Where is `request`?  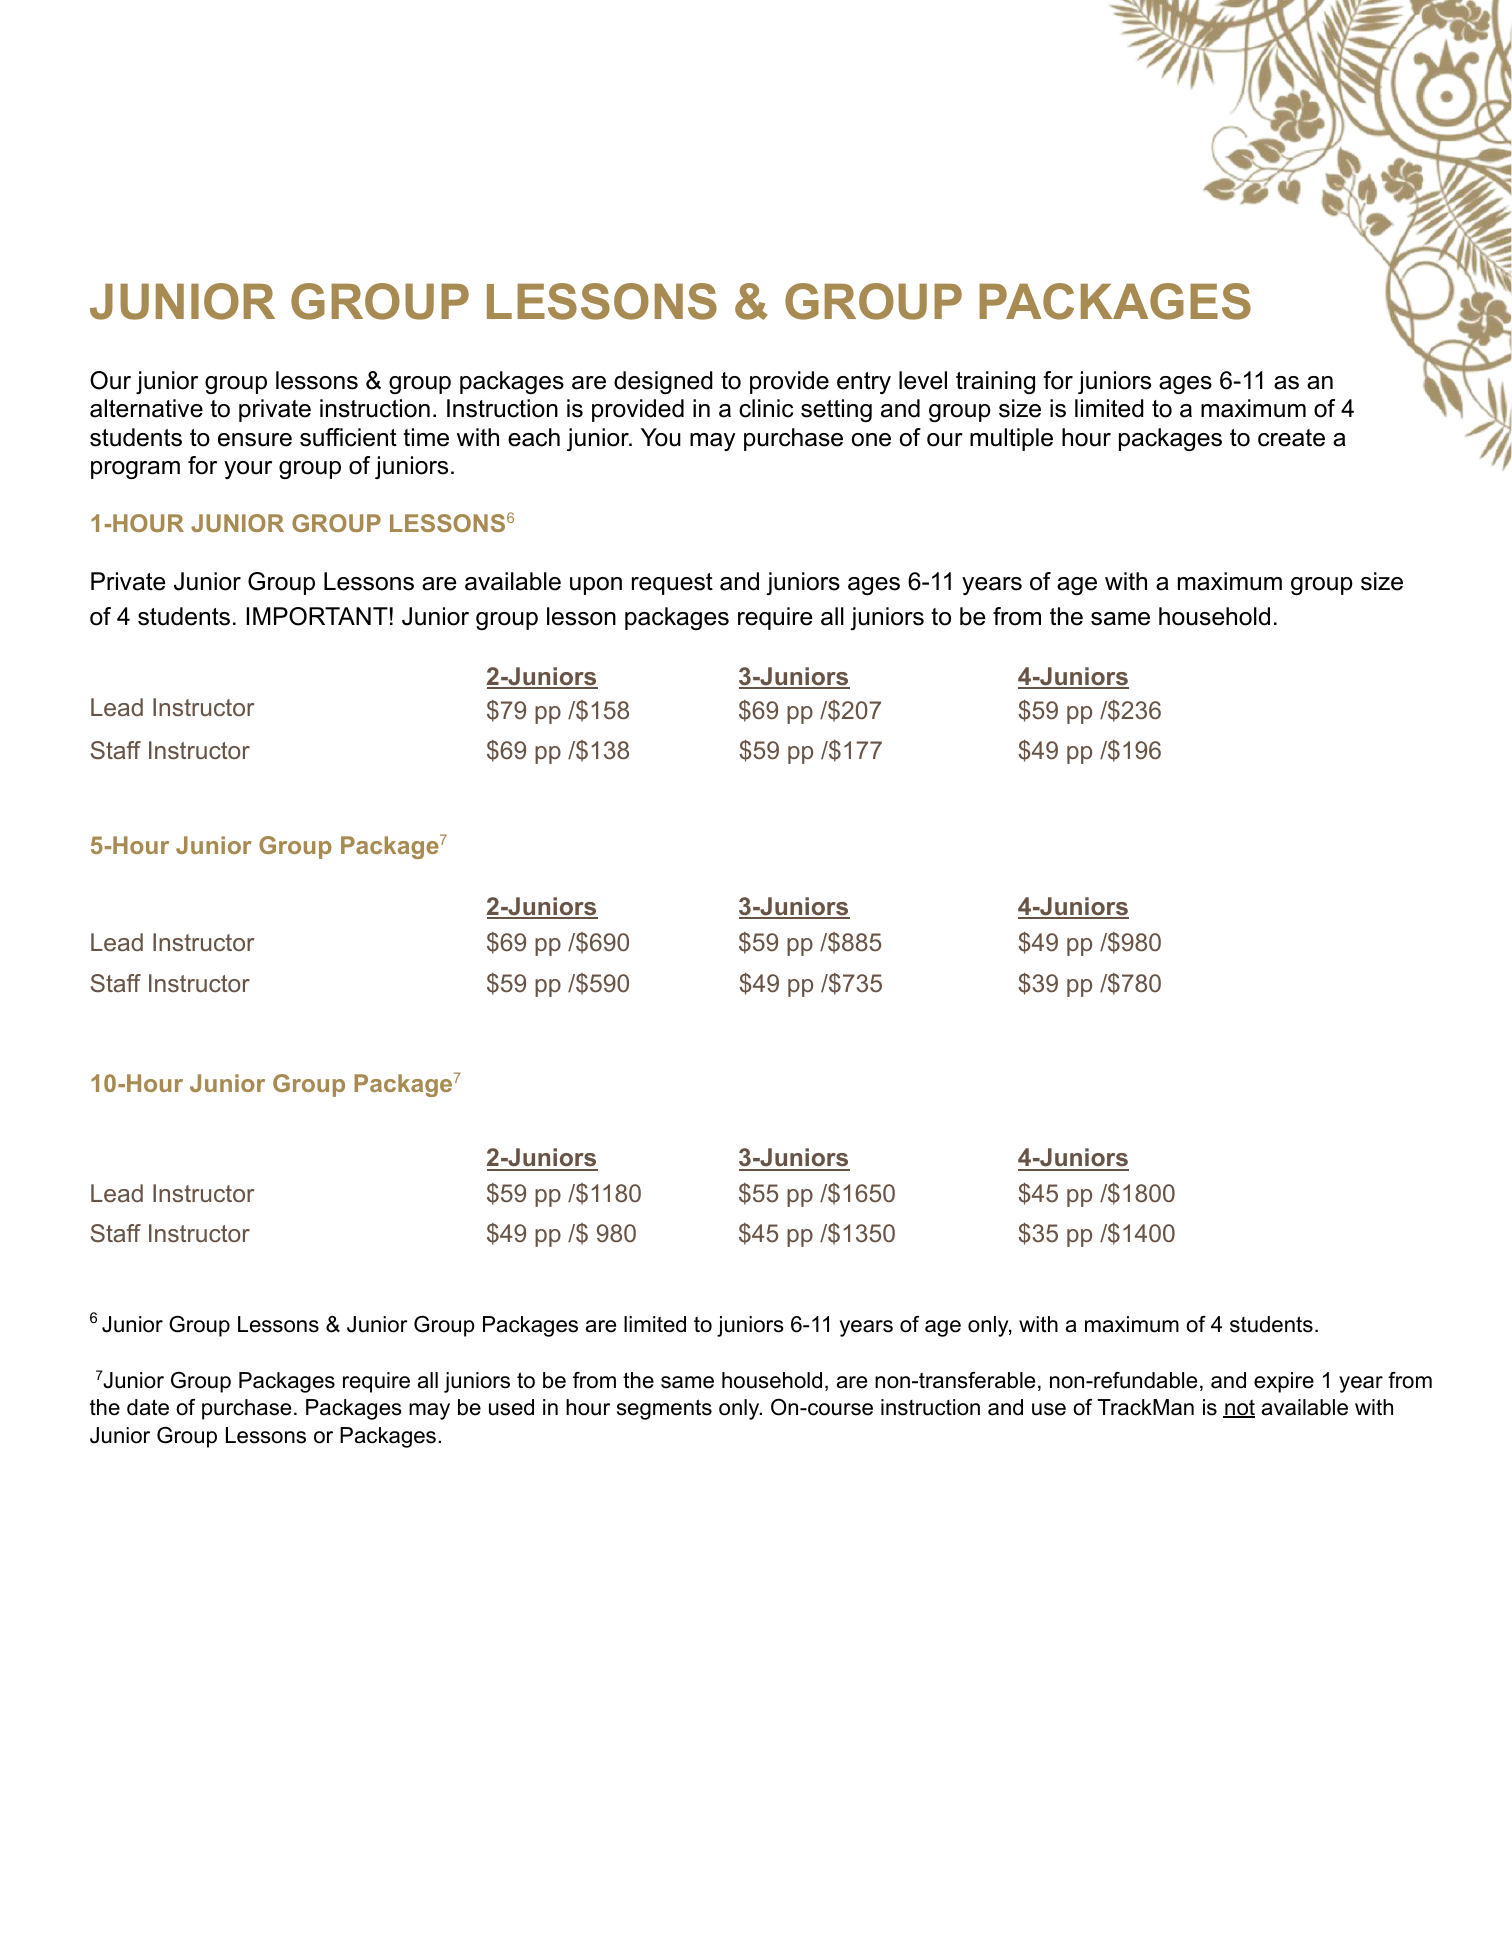 request is located at coordinates (672, 584).
